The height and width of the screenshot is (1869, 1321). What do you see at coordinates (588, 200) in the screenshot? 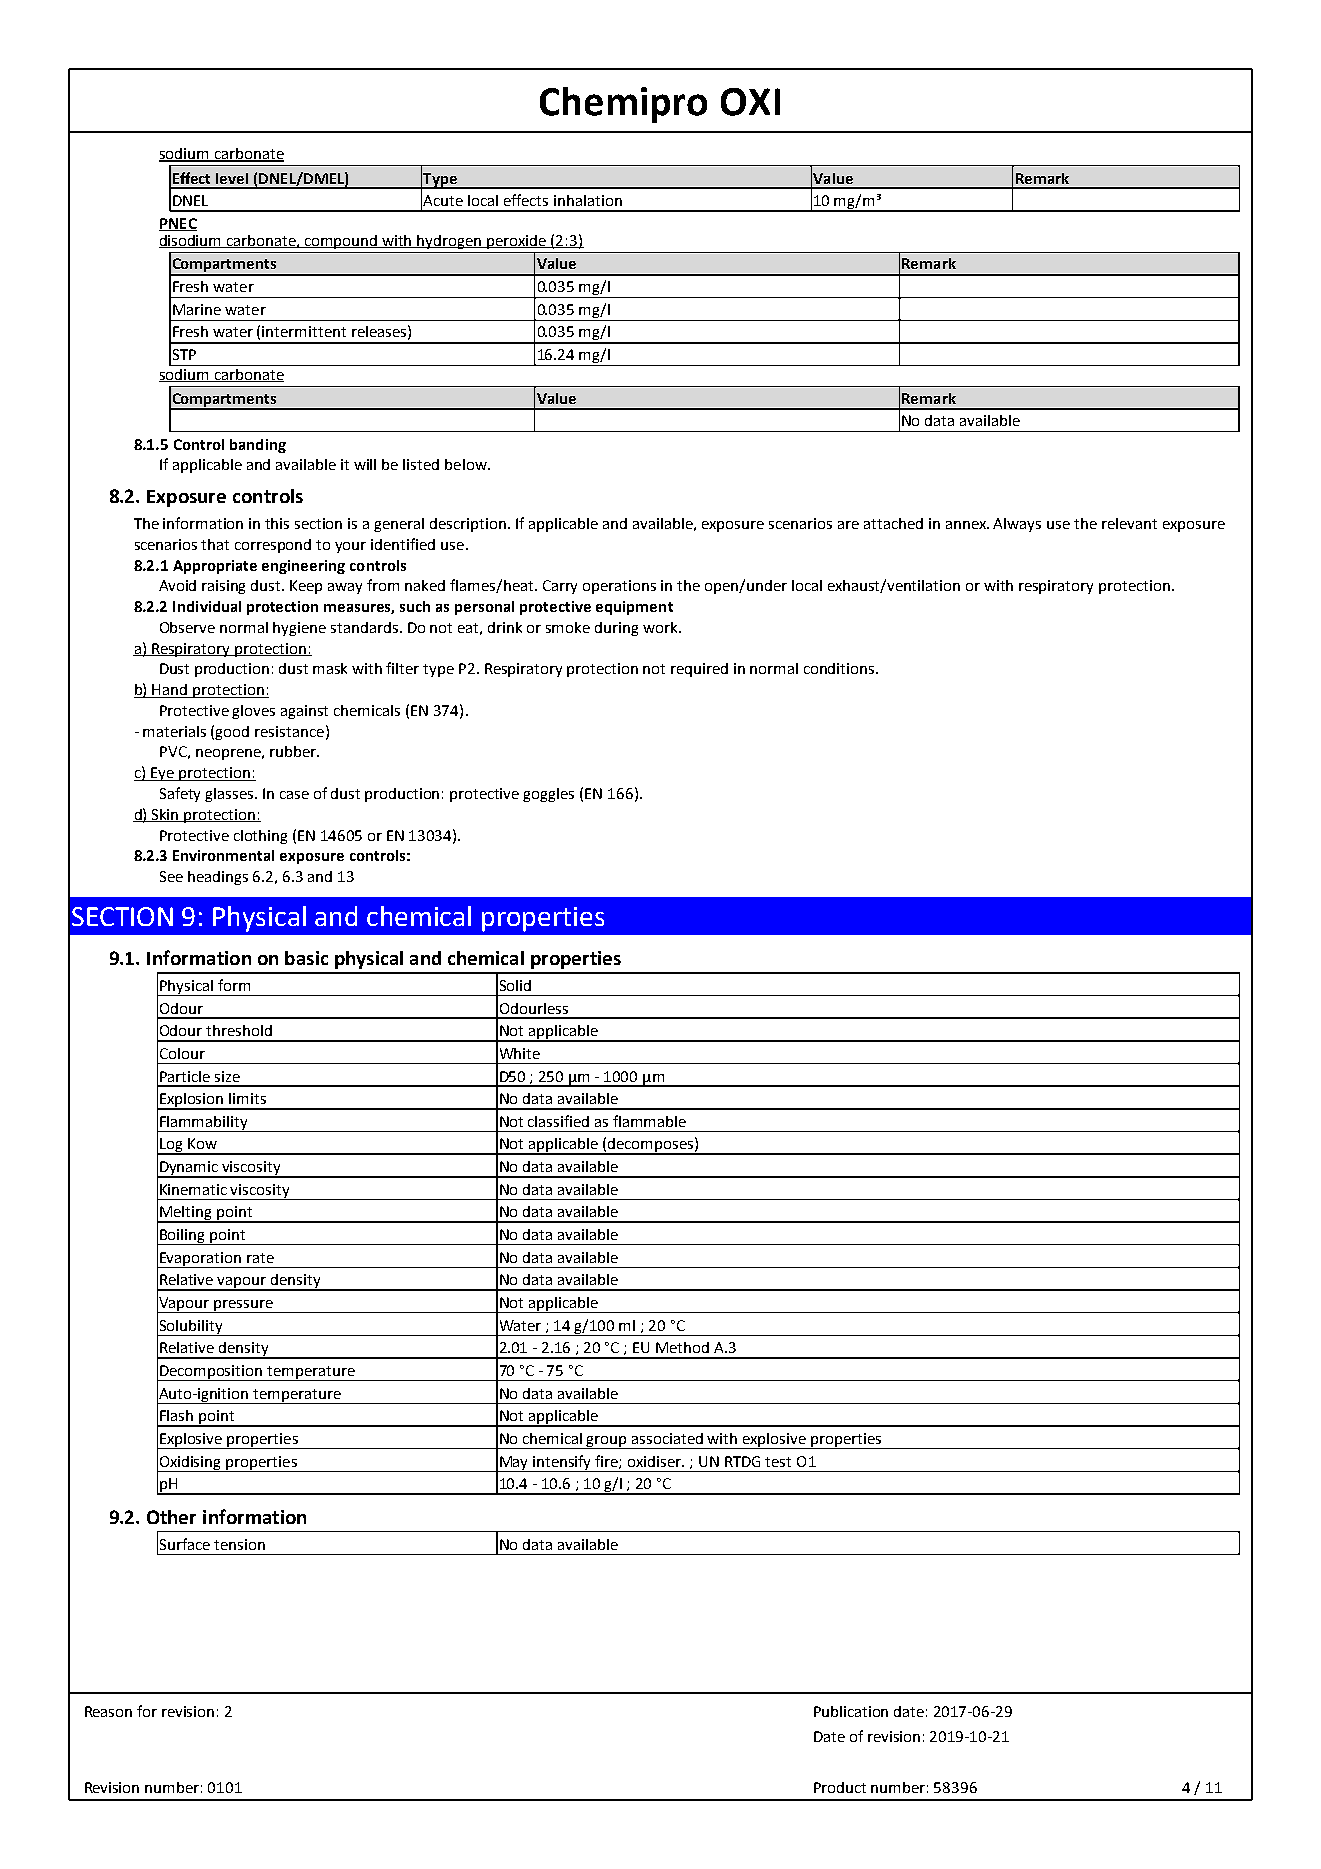
I see `inhalation` at bounding box center [588, 200].
